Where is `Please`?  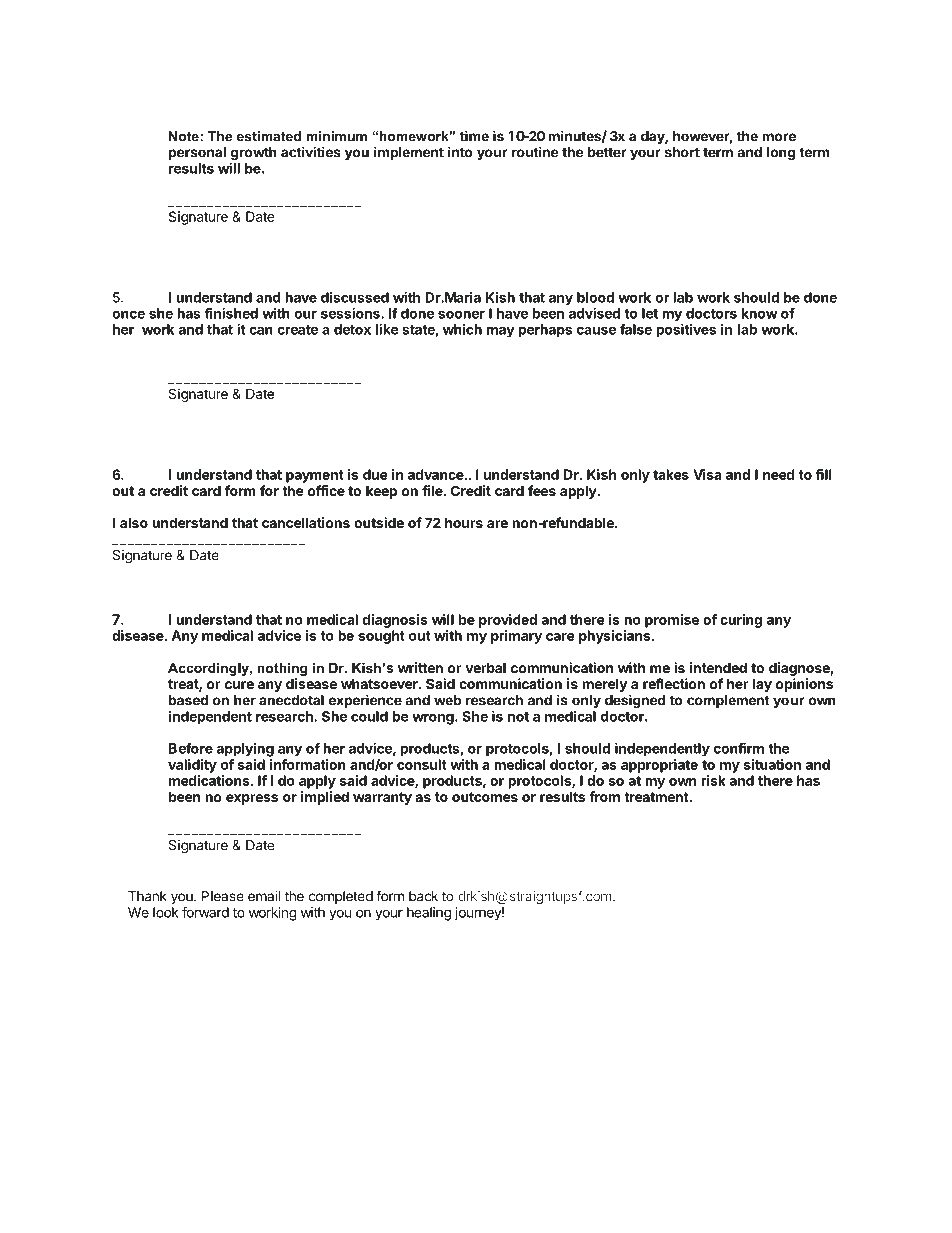
Please is located at coordinates (223, 896).
